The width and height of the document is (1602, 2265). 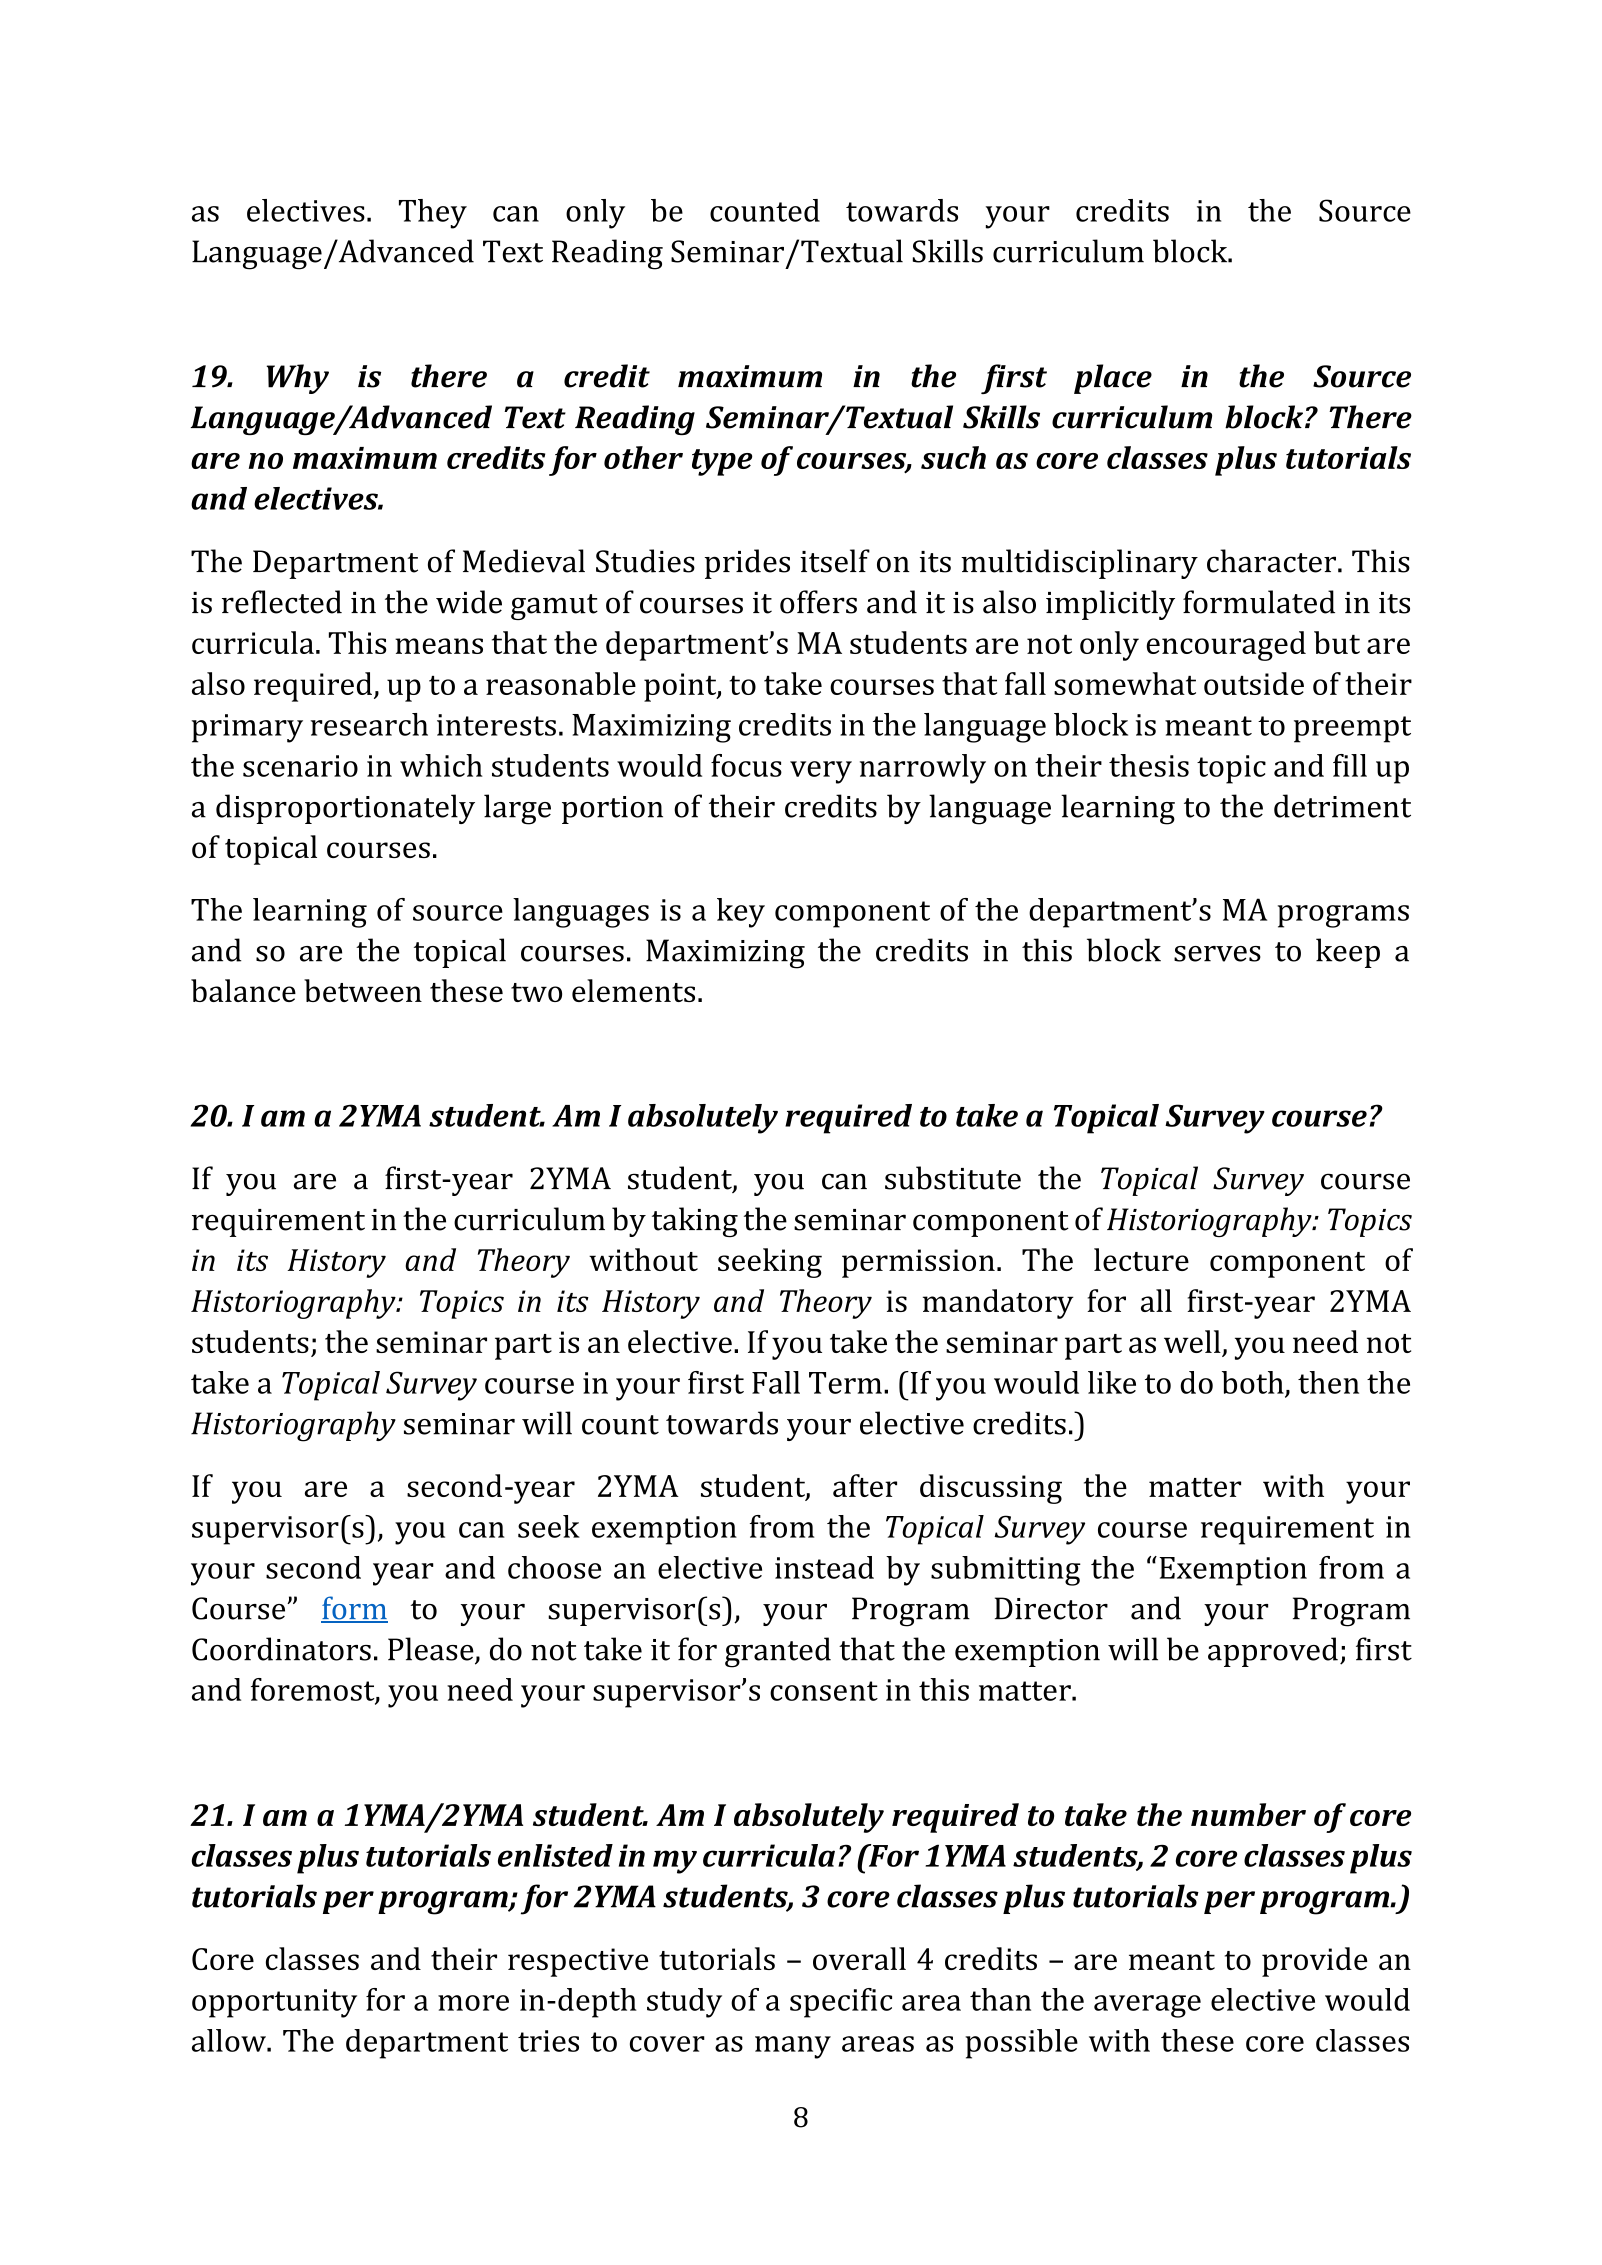 What do you see at coordinates (1141, 1259) in the document?
I see `lecture` at bounding box center [1141, 1259].
